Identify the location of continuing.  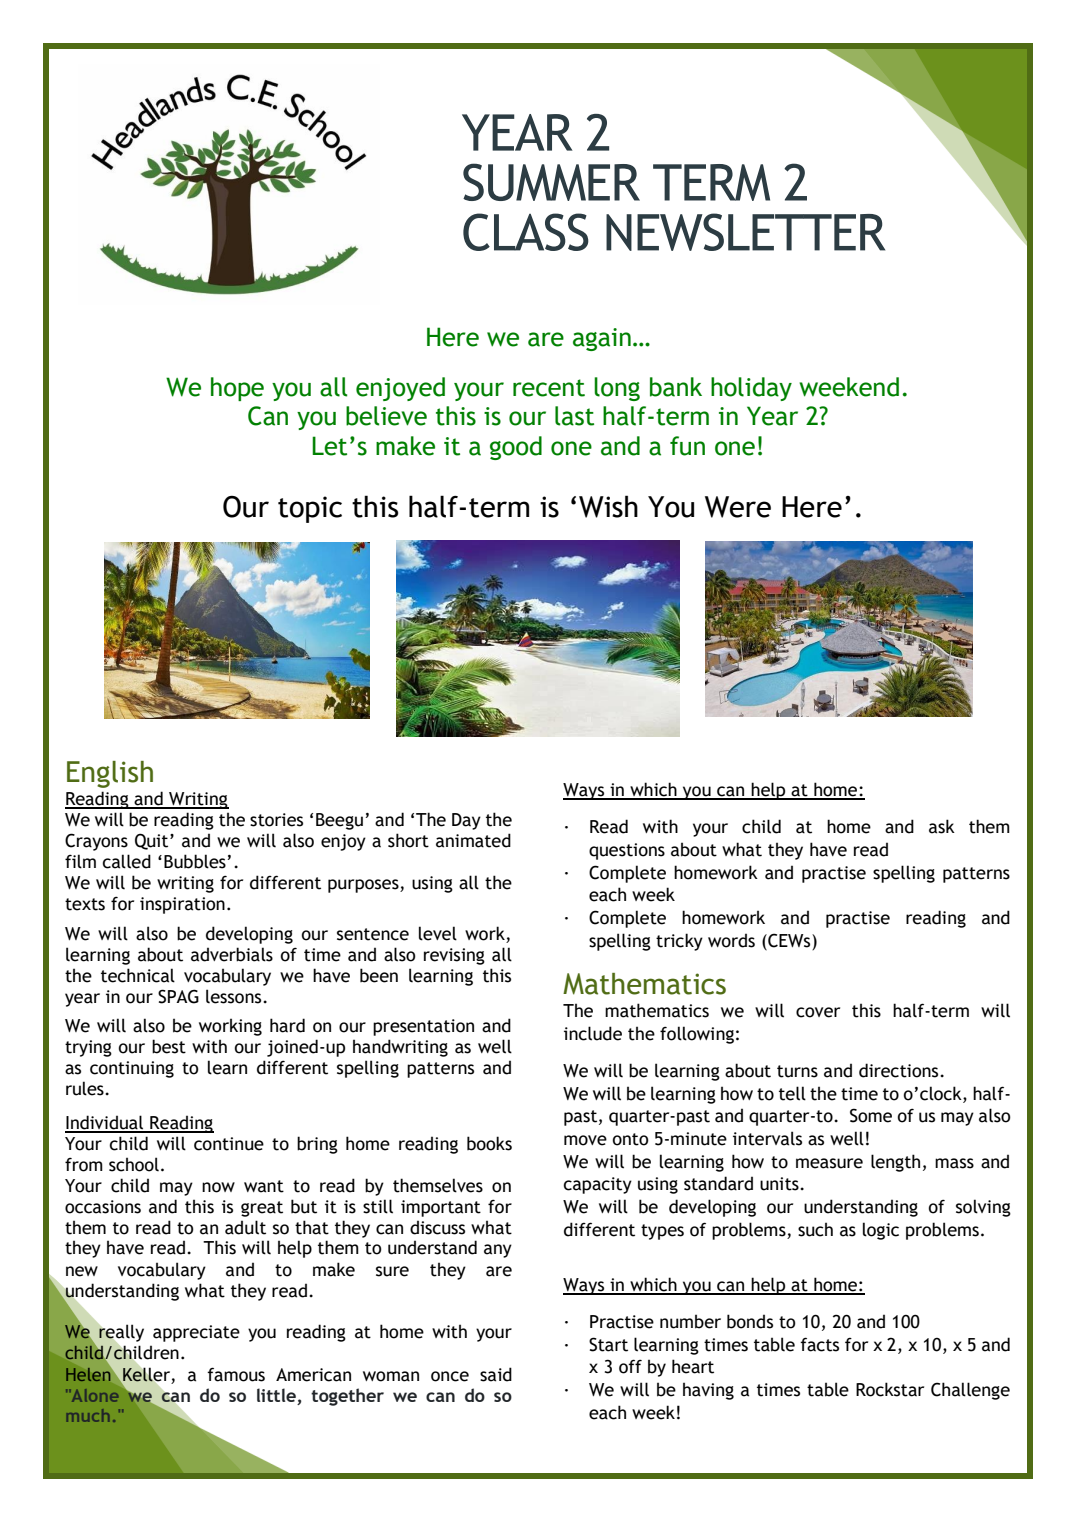
(132, 1069).
